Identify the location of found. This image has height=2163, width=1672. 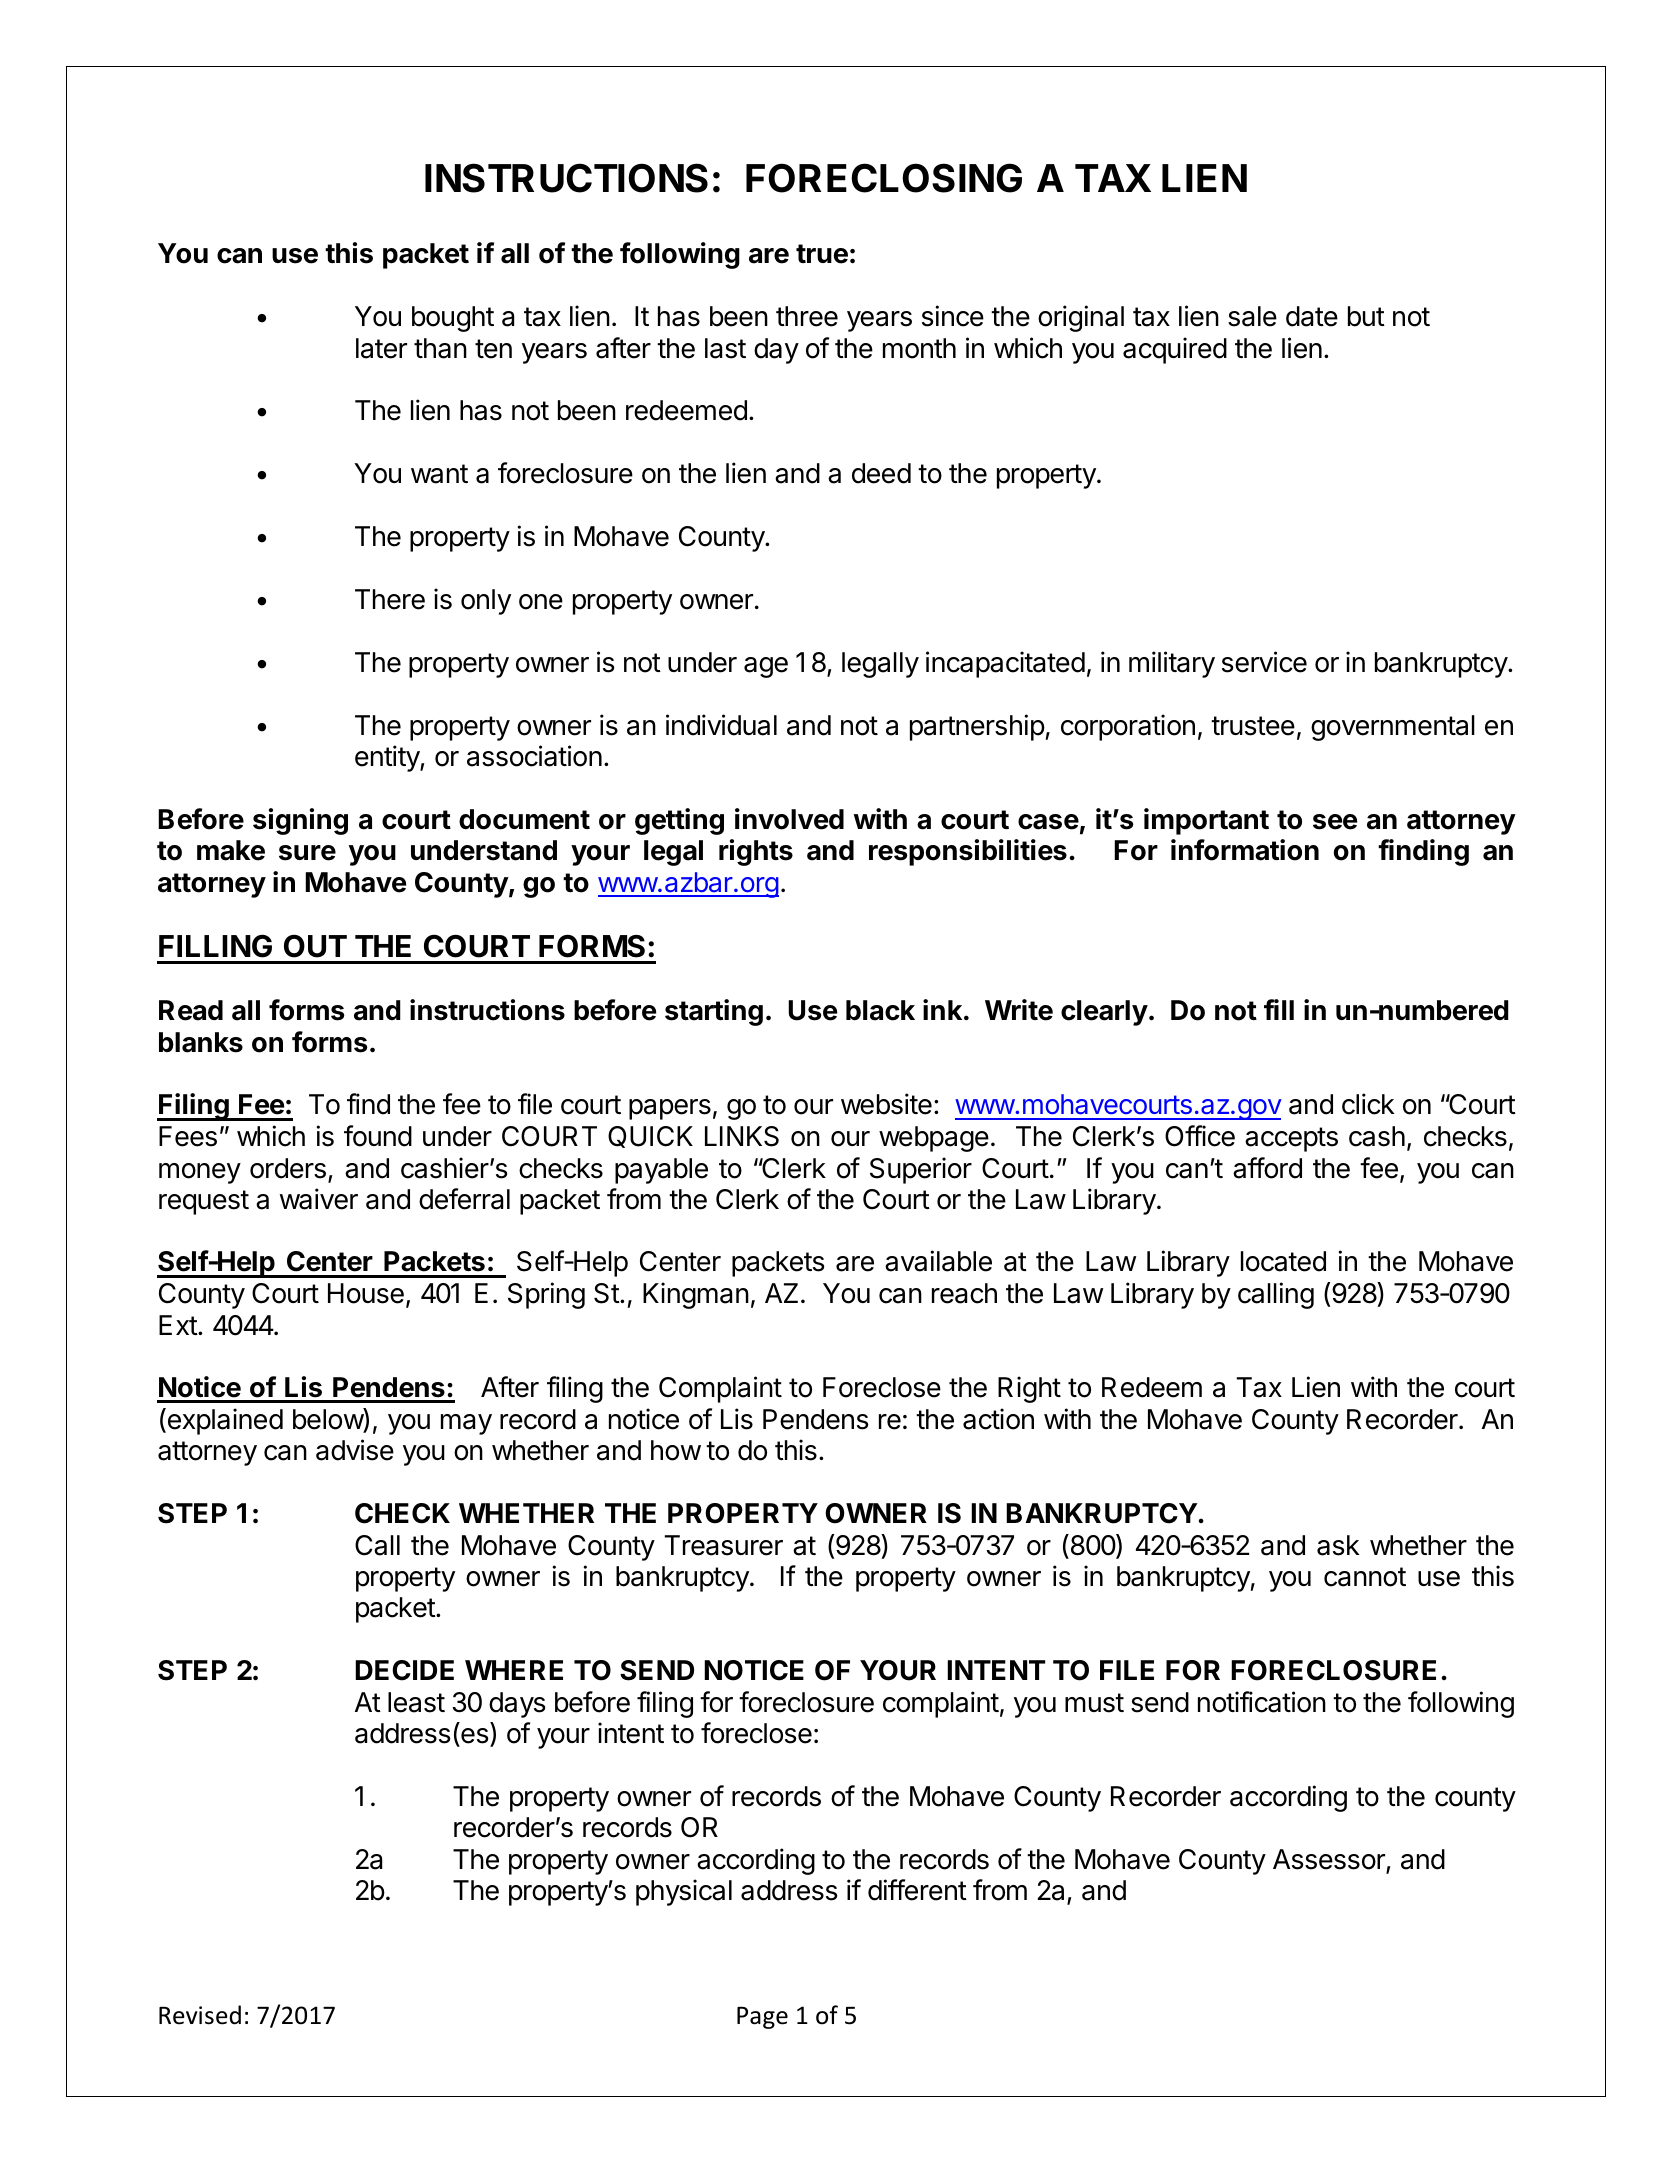
(378, 1136).
